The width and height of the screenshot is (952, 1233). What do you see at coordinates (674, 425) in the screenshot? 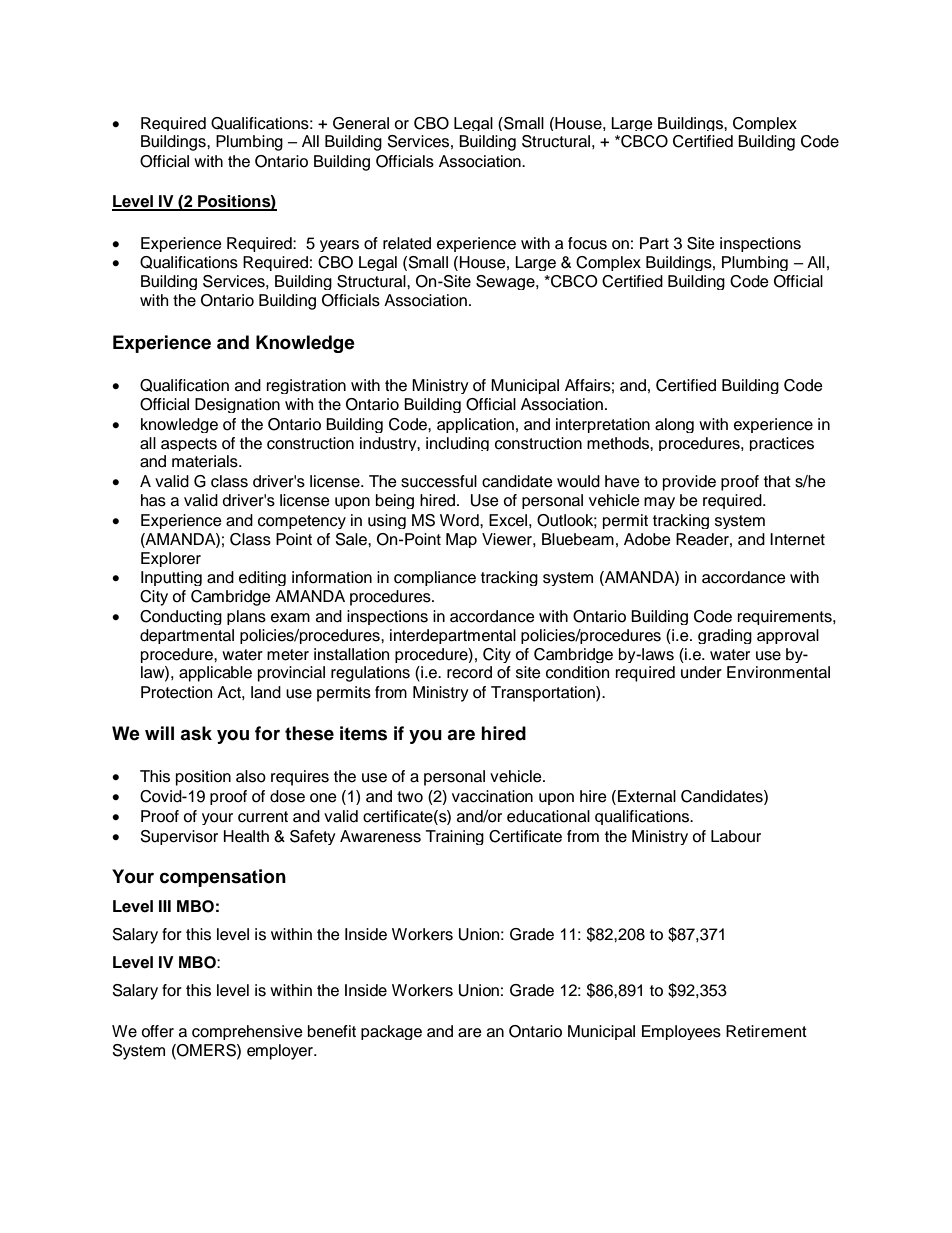
I see `along` at bounding box center [674, 425].
